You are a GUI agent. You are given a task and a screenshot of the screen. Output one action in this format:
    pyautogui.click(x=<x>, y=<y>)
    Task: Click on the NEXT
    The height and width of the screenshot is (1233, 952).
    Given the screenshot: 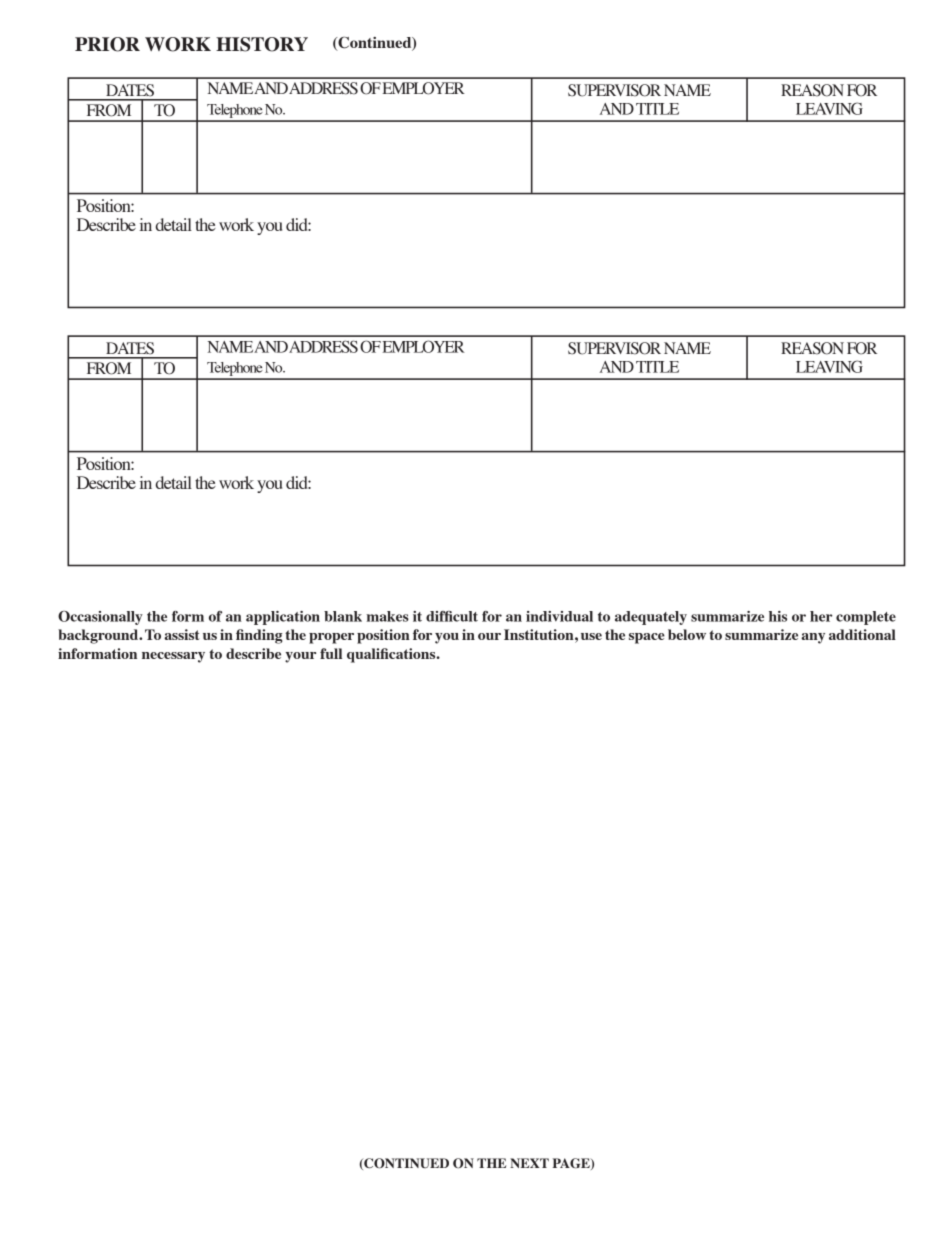 What is the action you would take?
    pyautogui.click(x=529, y=1163)
